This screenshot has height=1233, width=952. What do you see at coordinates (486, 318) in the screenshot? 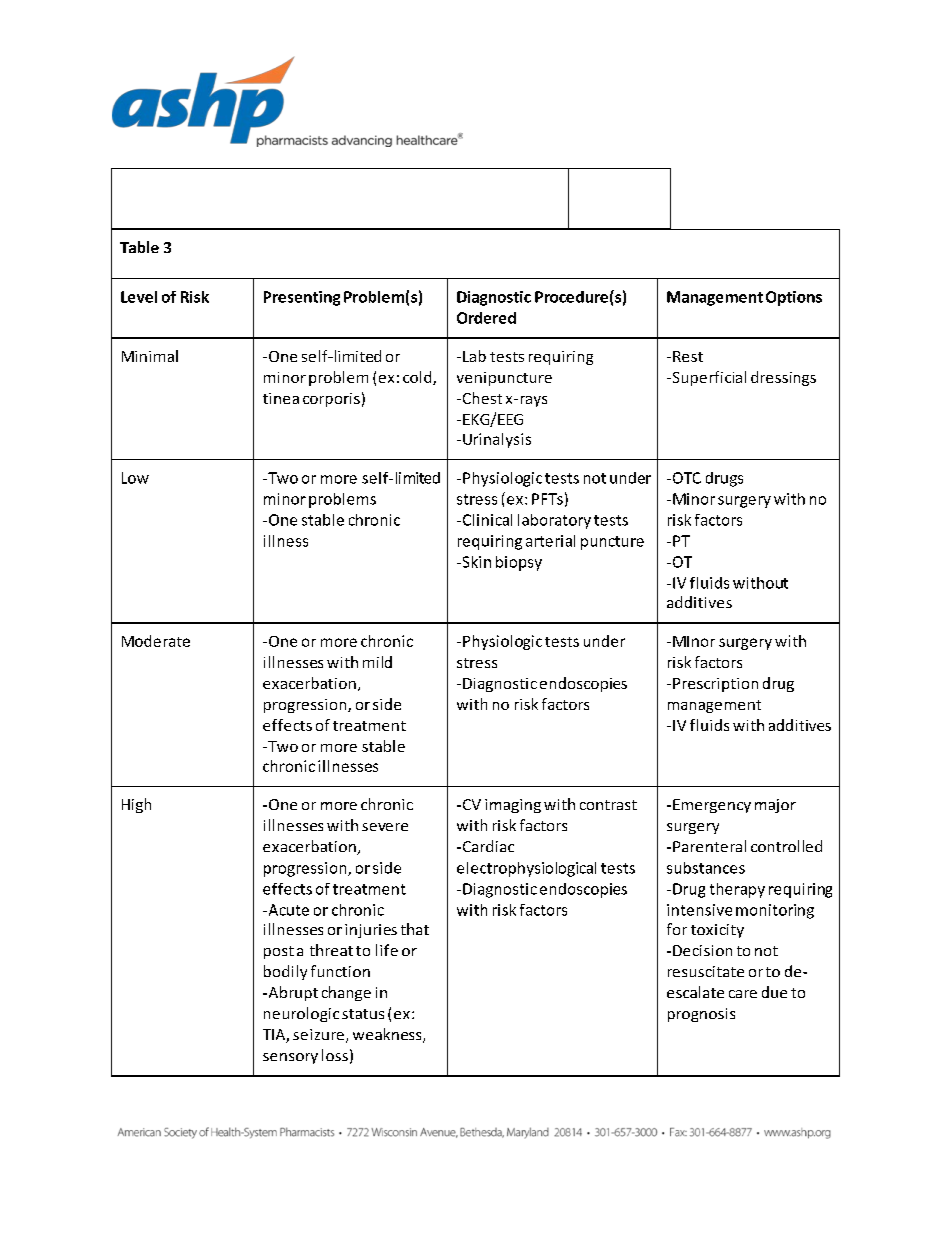
I see `Ordered` at bounding box center [486, 318].
